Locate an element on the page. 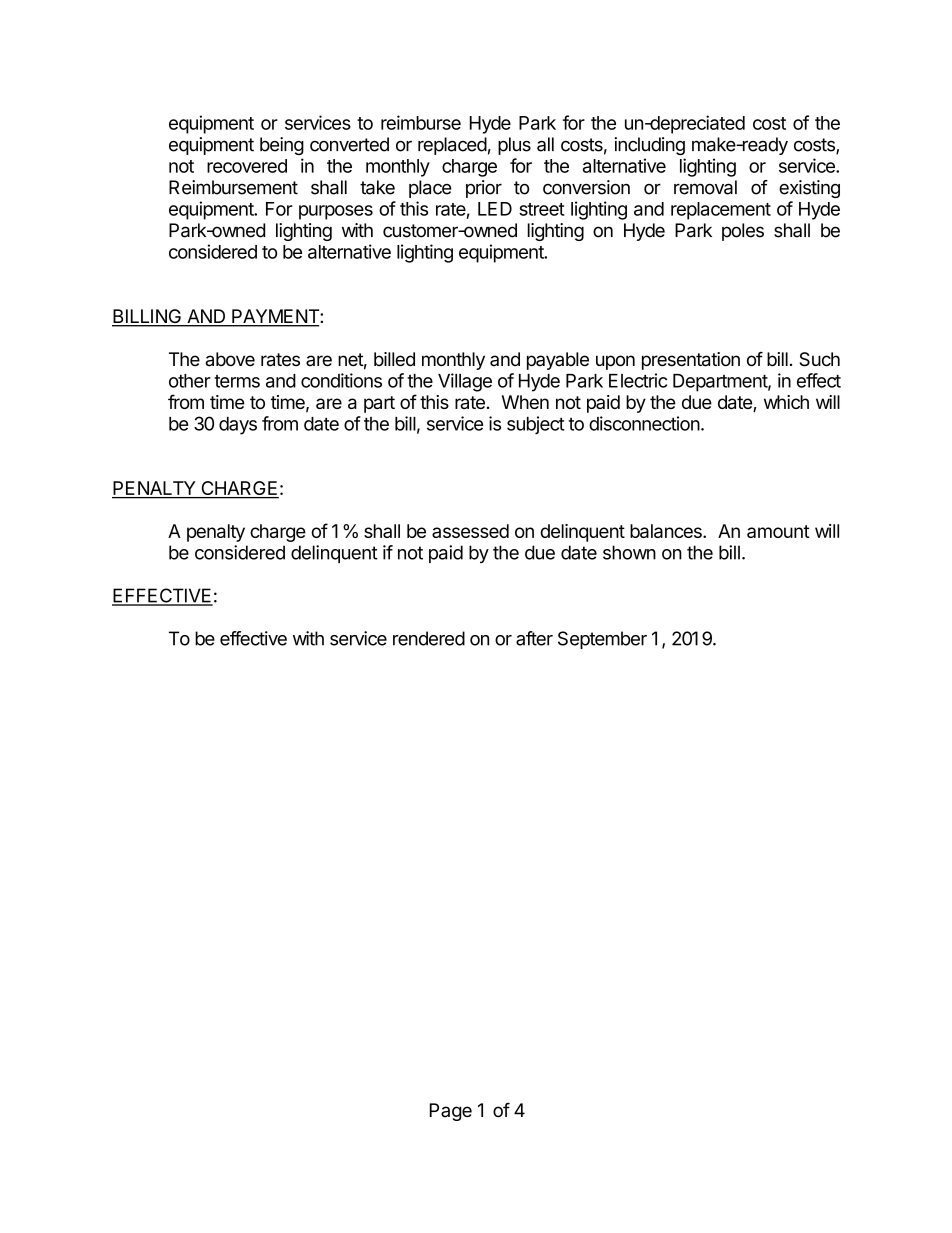 The image size is (952, 1233). September is located at coordinates (602, 640).
